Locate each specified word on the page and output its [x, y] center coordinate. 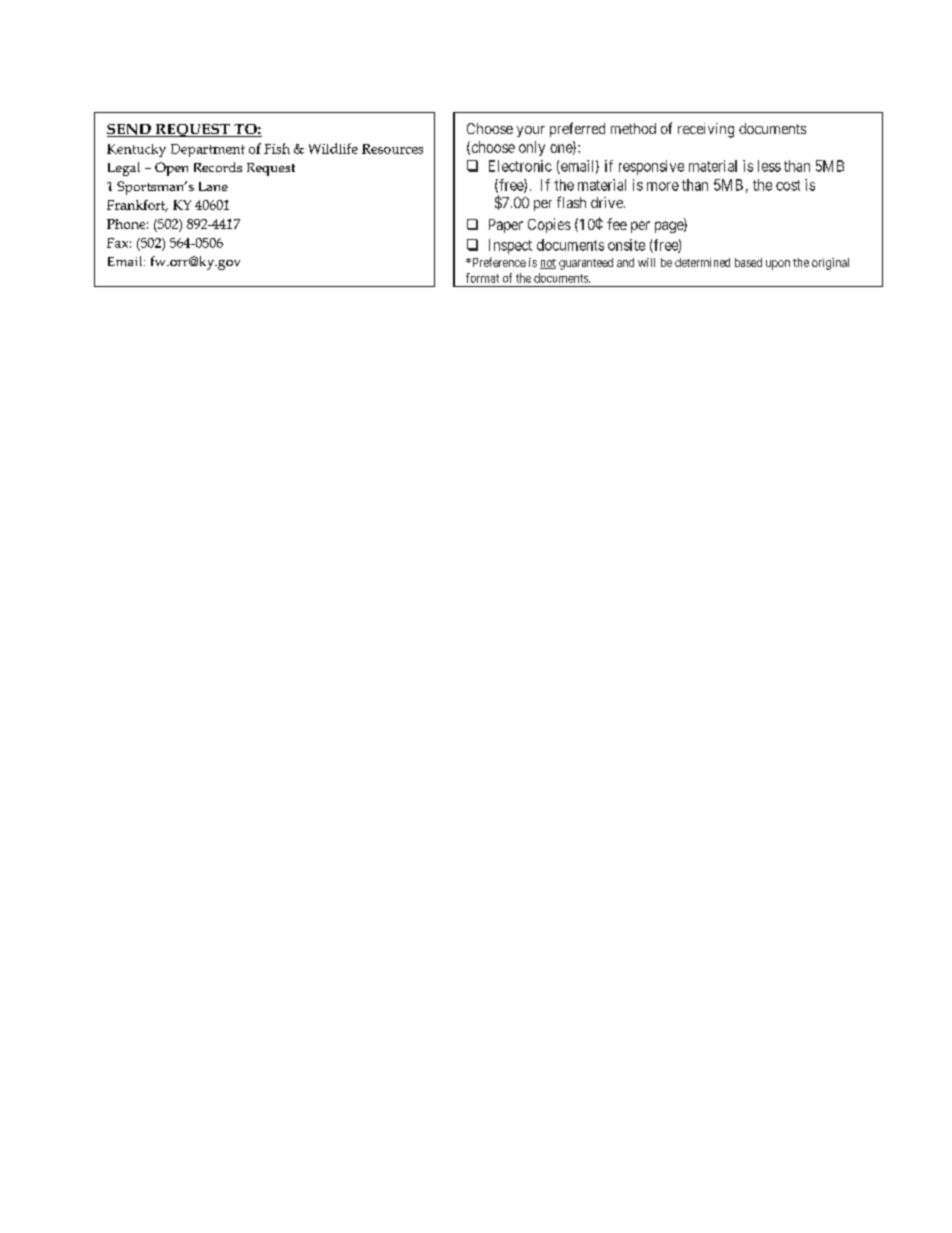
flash [571, 202]
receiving [706, 130]
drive [608, 202]
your [531, 131]
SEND [130, 130]
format [482, 278]
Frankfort [137, 206]
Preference [498, 262]
